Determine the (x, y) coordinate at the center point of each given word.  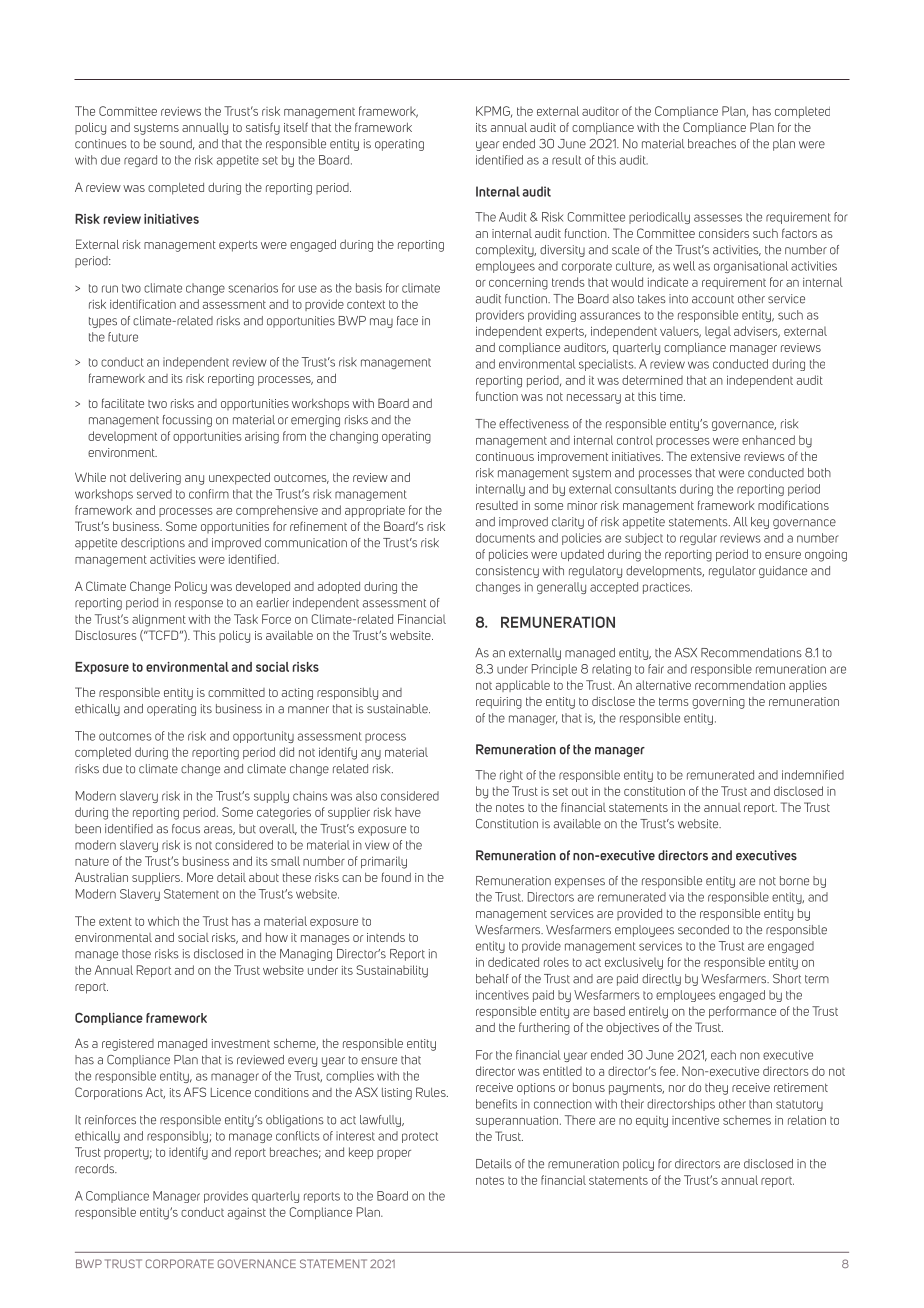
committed (236, 692)
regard (140, 161)
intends (386, 937)
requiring (499, 703)
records (96, 1169)
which (163, 921)
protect (420, 1137)
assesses (718, 218)
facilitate (123, 403)
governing (718, 703)
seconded (703, 930)
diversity (562, 251)
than (760, 1104)
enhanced (768, 440)
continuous (505, 456)
